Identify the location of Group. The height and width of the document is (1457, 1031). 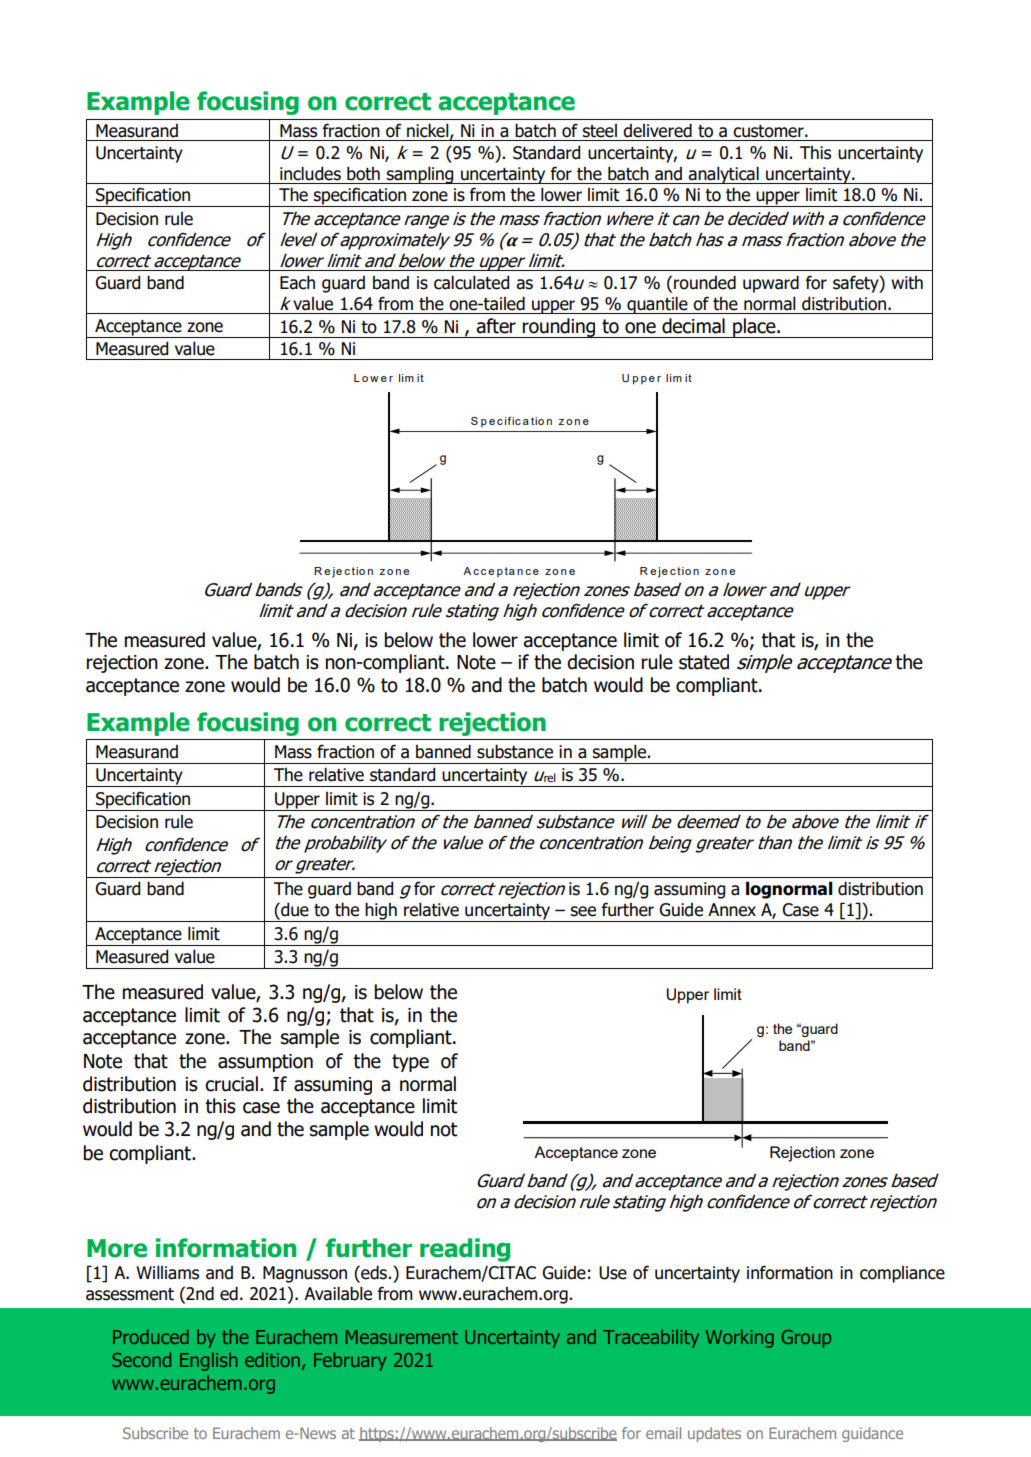
(806, 1339).
